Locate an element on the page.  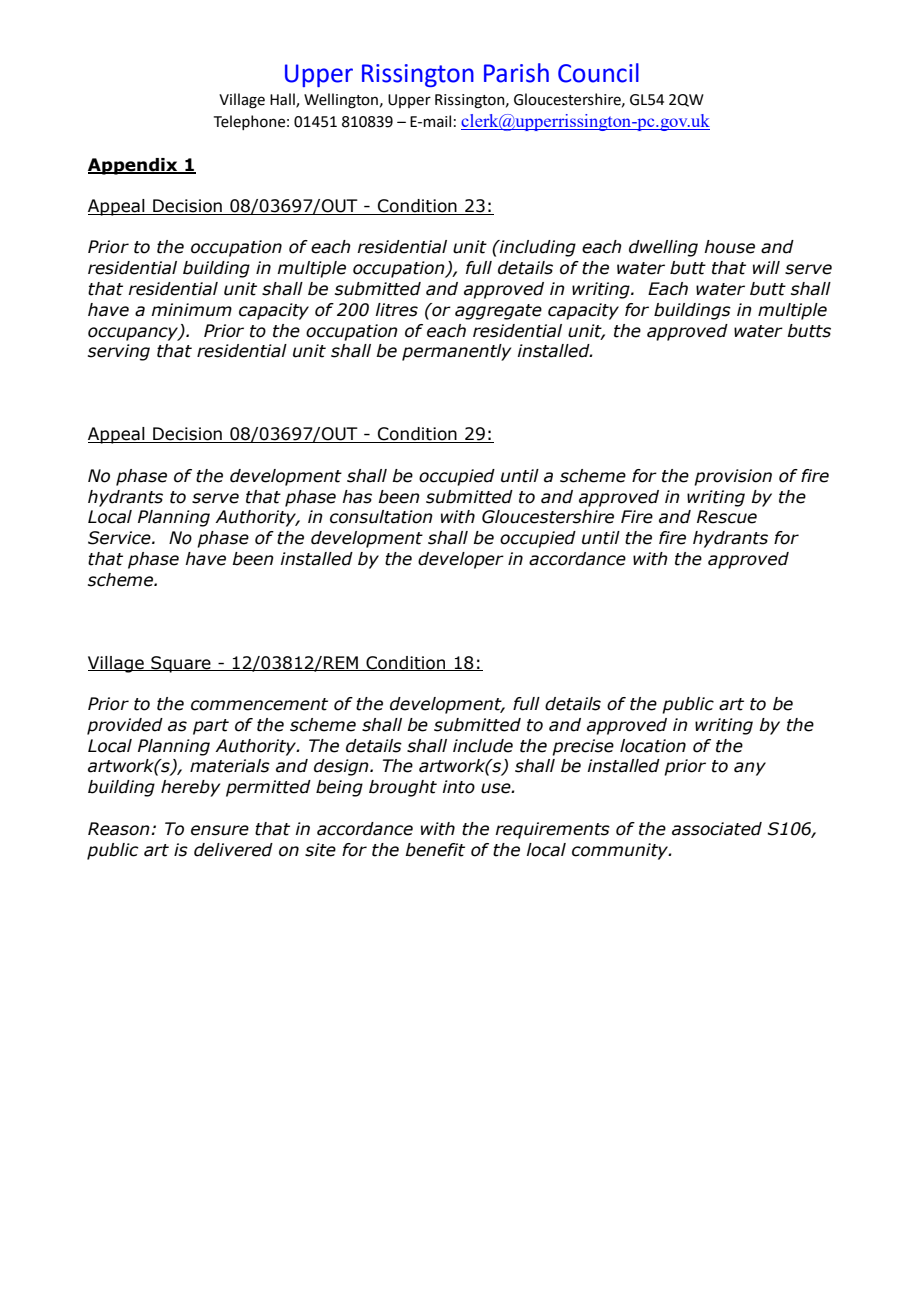
benefit is located at coordinates (435, 850).
